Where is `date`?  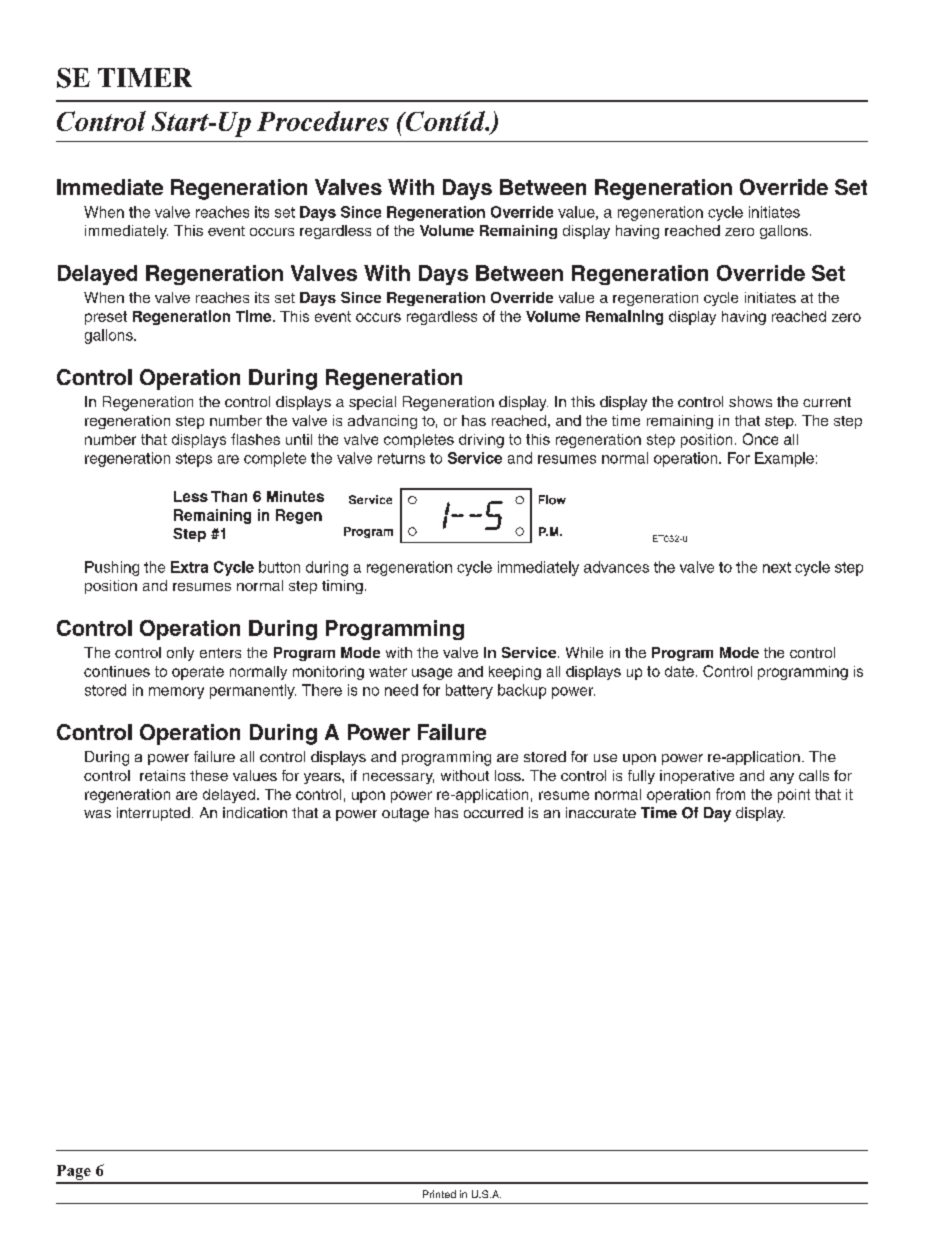 date is located at coordinates (679, 671).
